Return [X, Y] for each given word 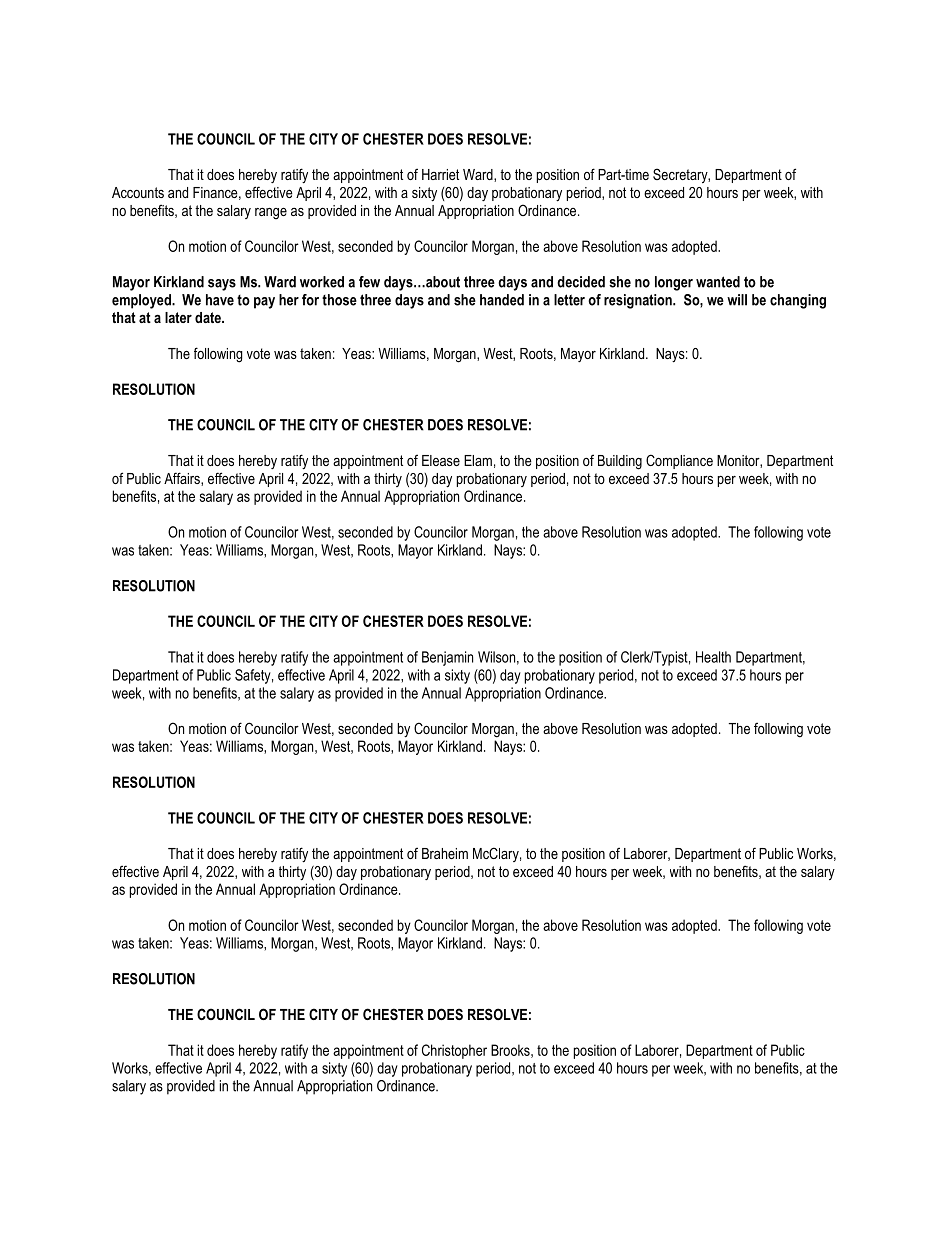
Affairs [183, 479]
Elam [478, 460]
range [271, 214]
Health [713, 657]
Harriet [440, 174]
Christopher [454, 1051]
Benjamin [447, 658]
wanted [718, 282]
